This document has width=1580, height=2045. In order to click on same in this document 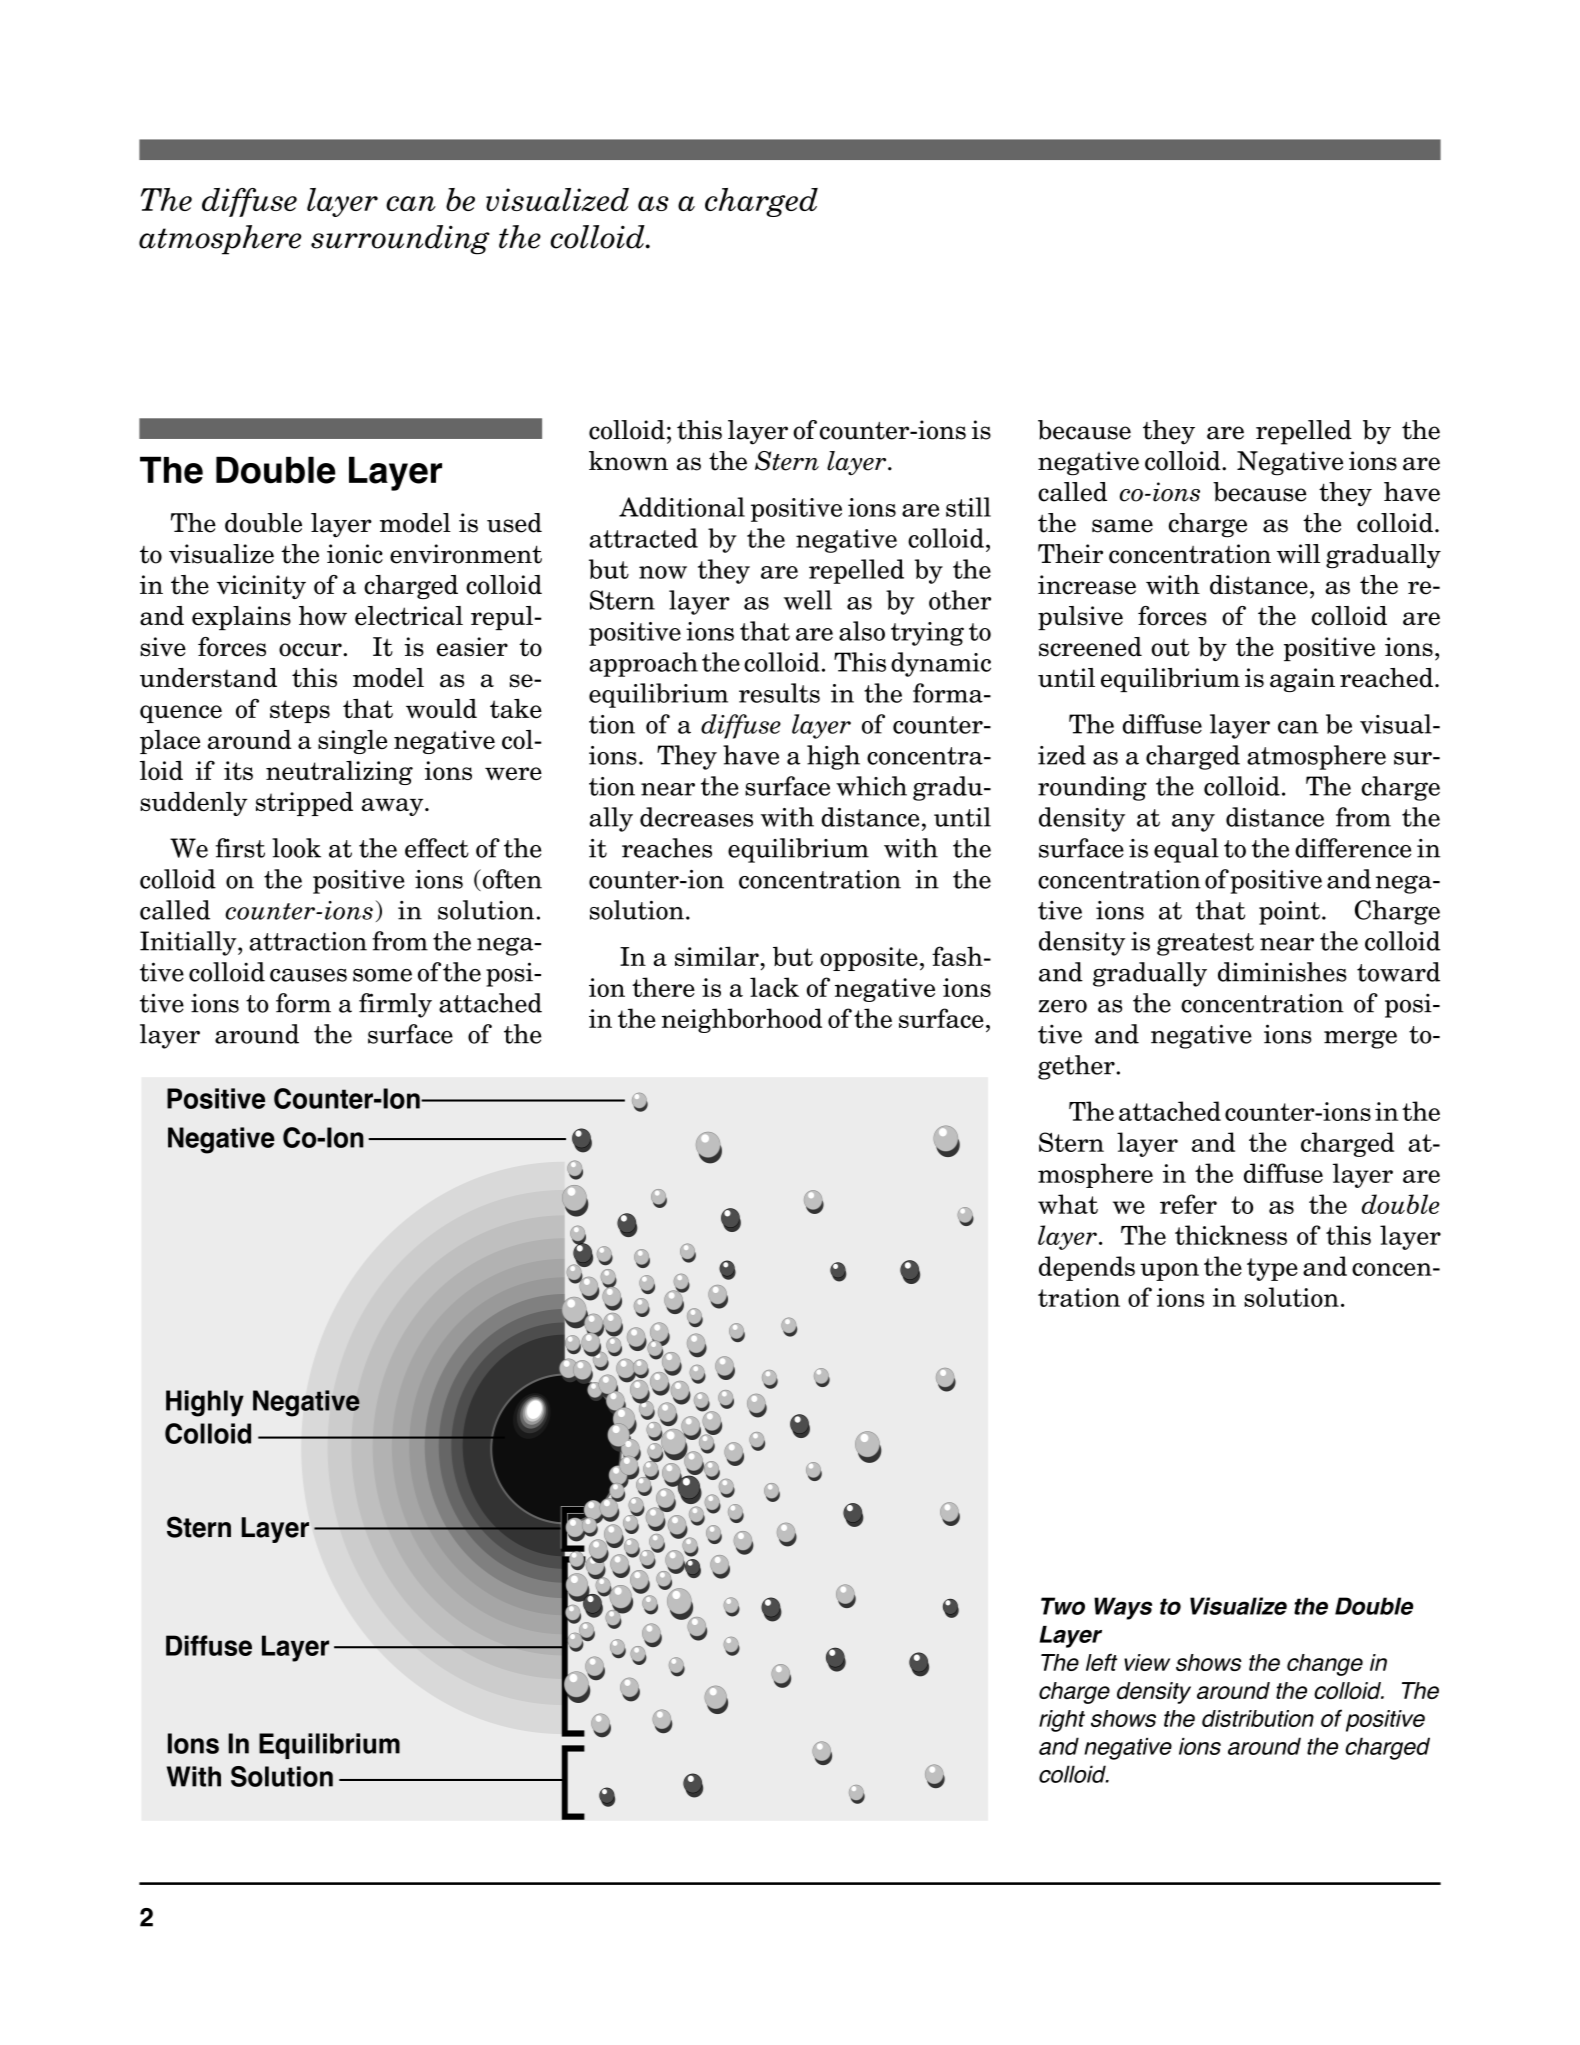, I will do `click(1122, 526)`.
